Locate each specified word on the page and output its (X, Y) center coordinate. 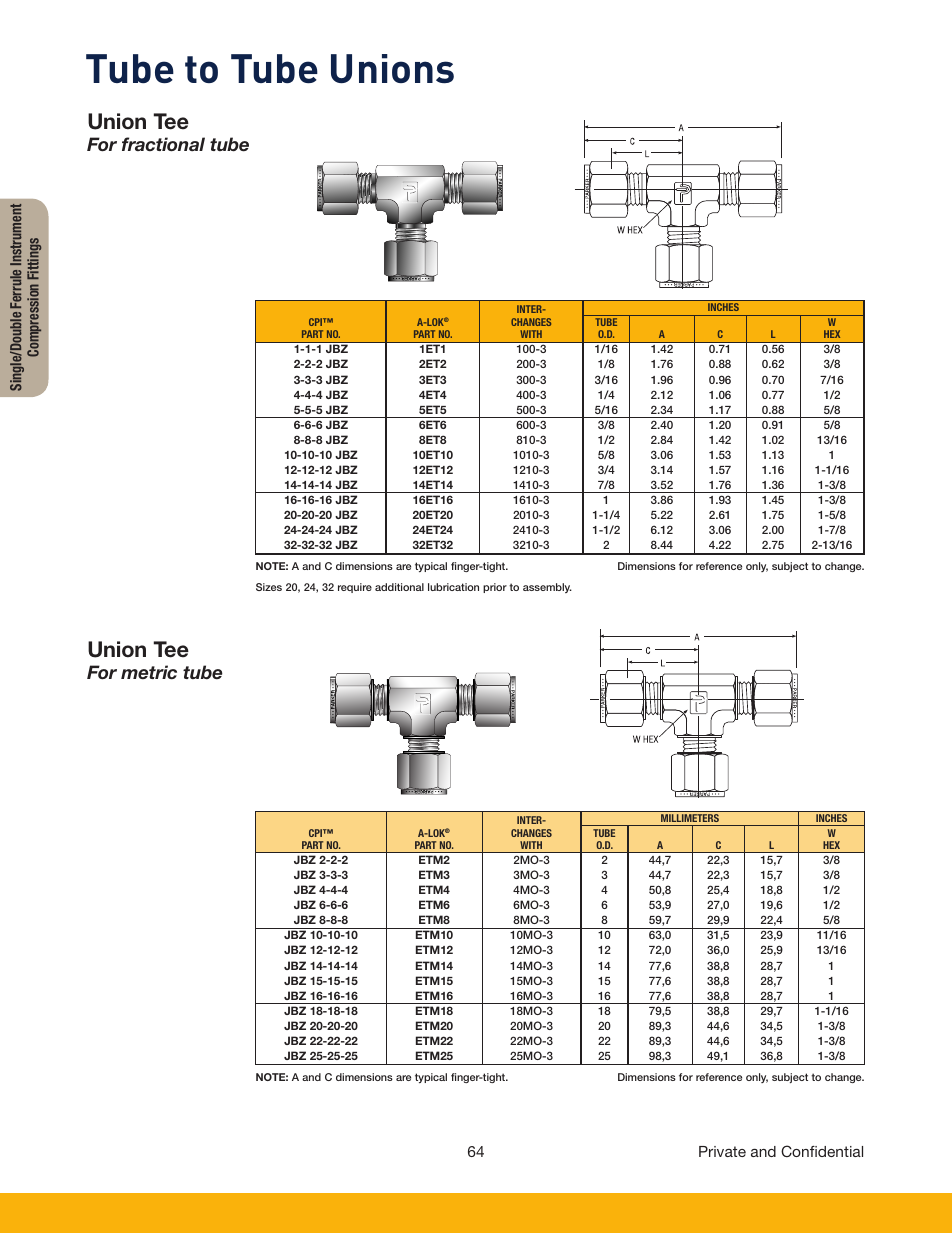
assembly (547, 588)
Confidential (822, 1151)
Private (722, 1151)
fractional (163, 144)
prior (495, 588)
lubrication (453, 587)
